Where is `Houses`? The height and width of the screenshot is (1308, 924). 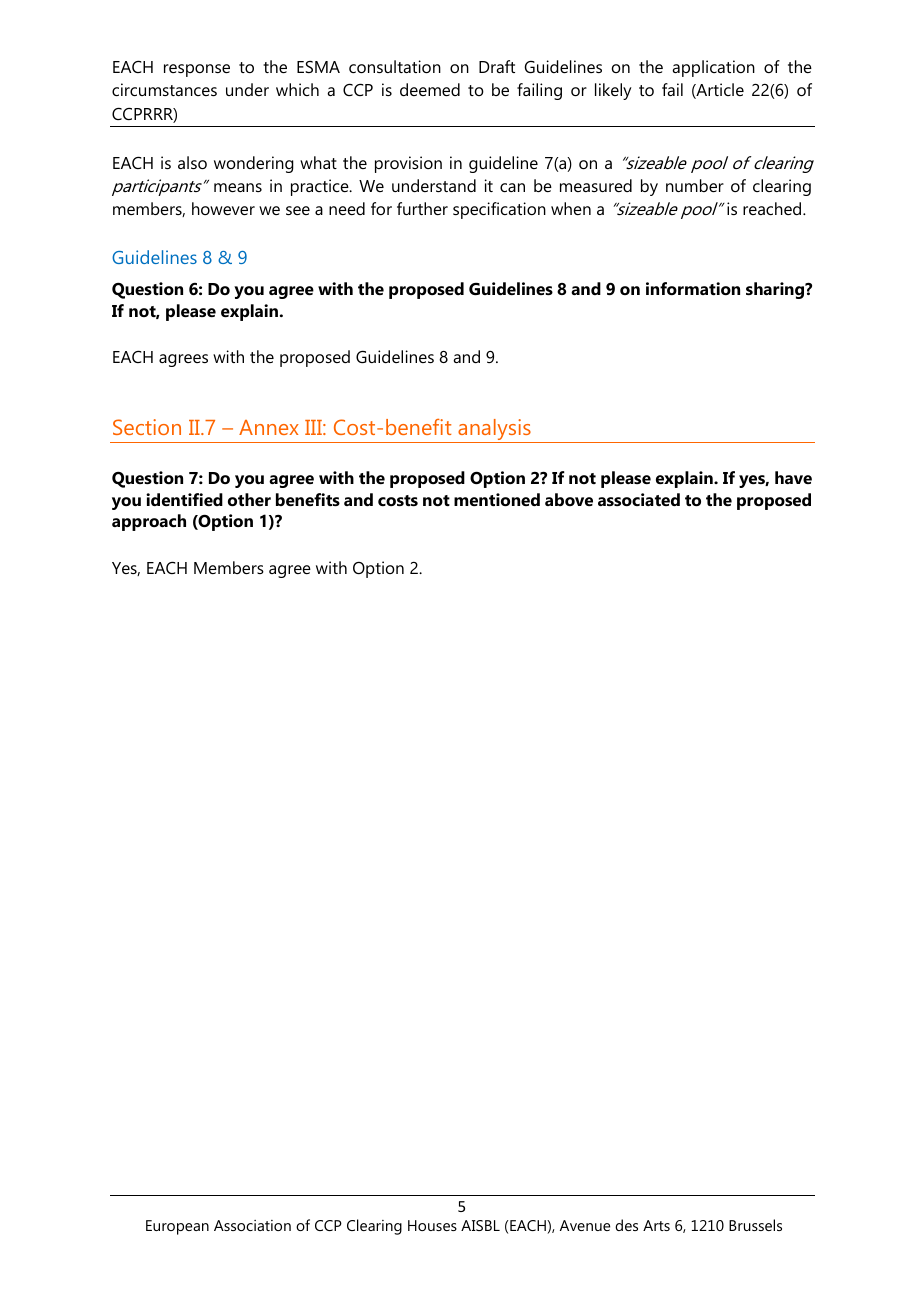
Houses is located at coordinates (432, 1225).
